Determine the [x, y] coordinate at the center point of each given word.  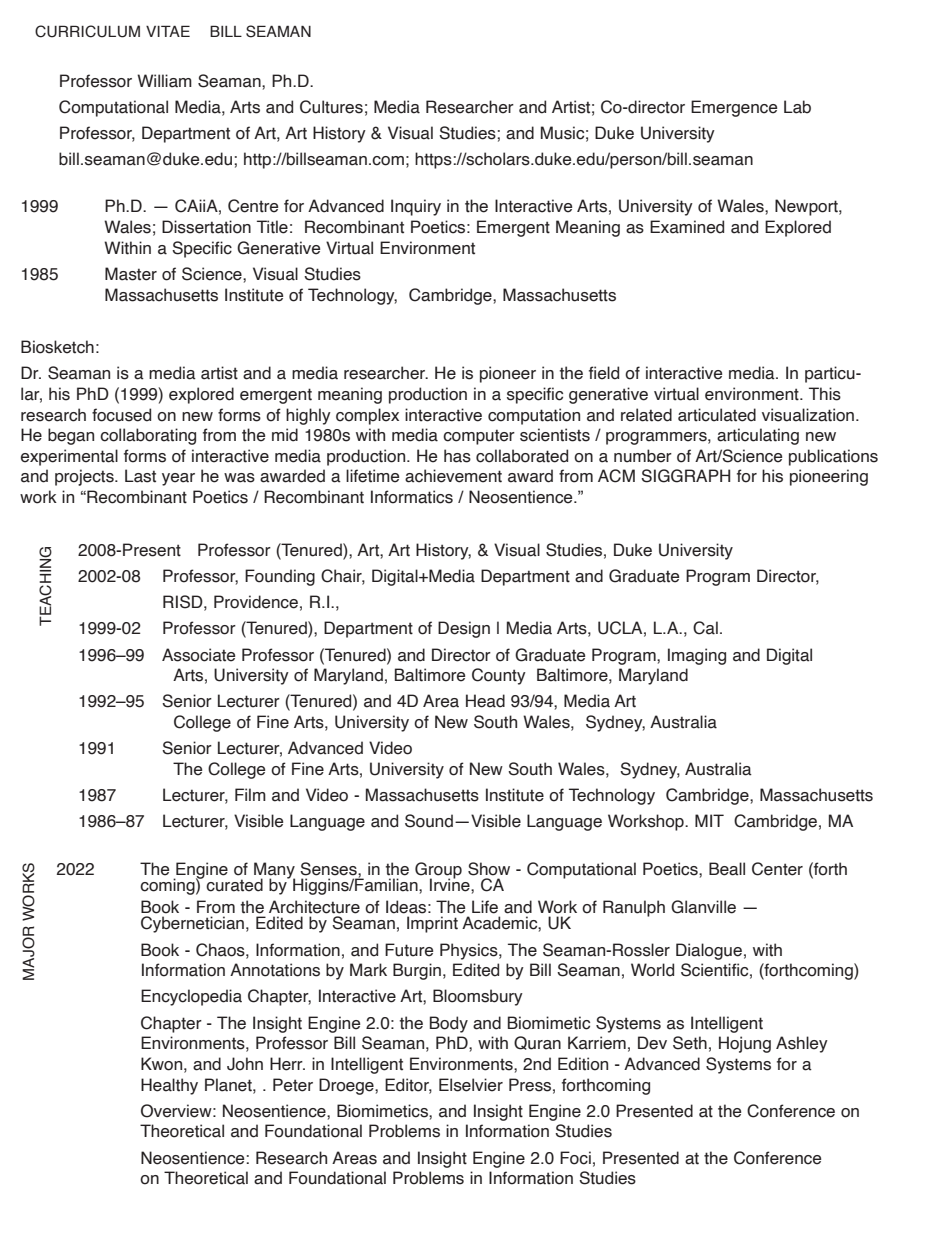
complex [367, 416]
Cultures [331, 107]
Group [438, 871]
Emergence [734, 108]
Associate [198, 655]
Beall [727, 869]
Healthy [169, 1086]
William [164, 81]
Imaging [697, 656]
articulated [717, 415]
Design [464, 629]
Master [131, 274]
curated [234, 885]
